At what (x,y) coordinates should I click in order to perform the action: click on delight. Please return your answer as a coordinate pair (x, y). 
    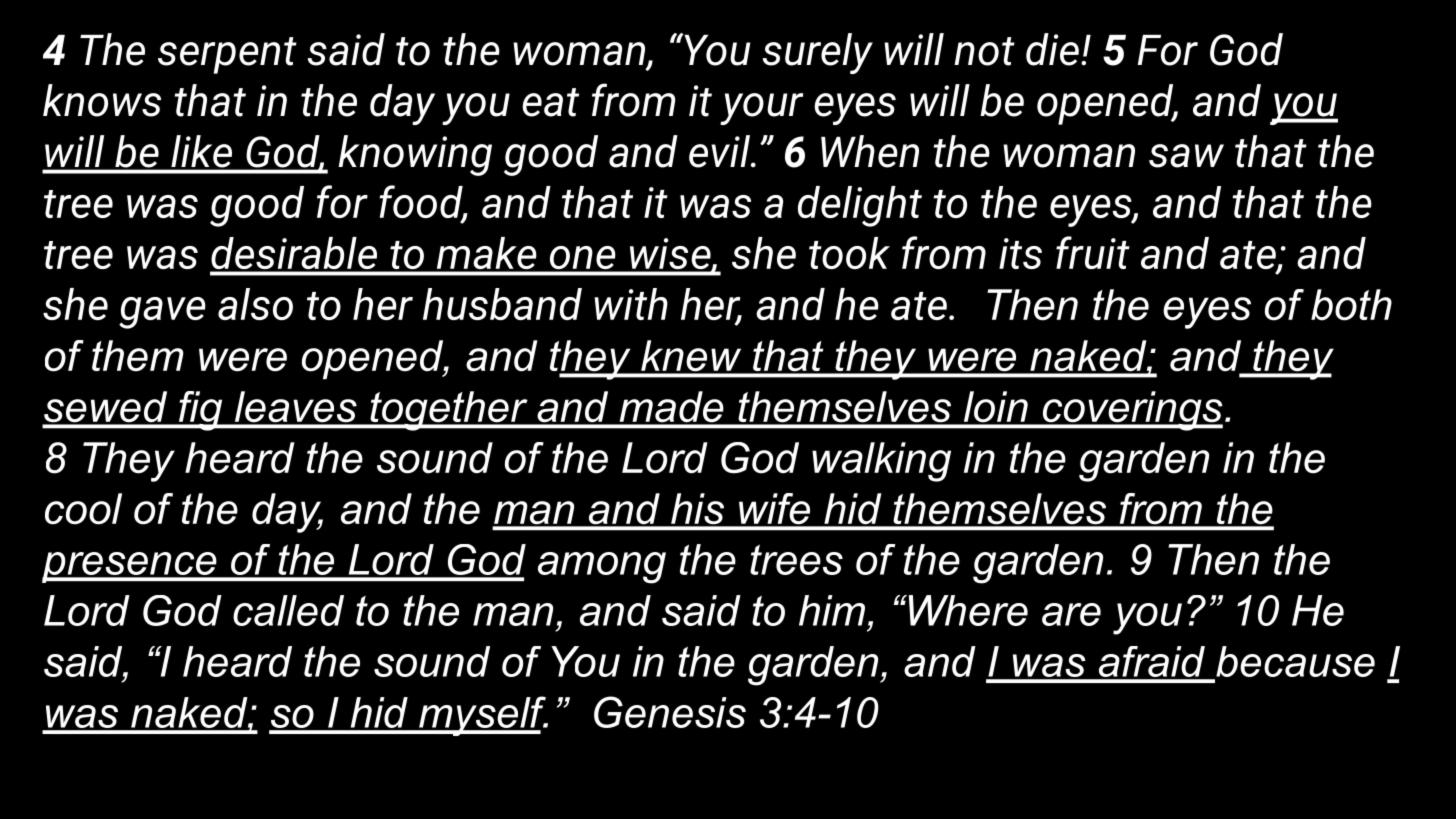
    Looking at the image, I should click on (860, 206).
